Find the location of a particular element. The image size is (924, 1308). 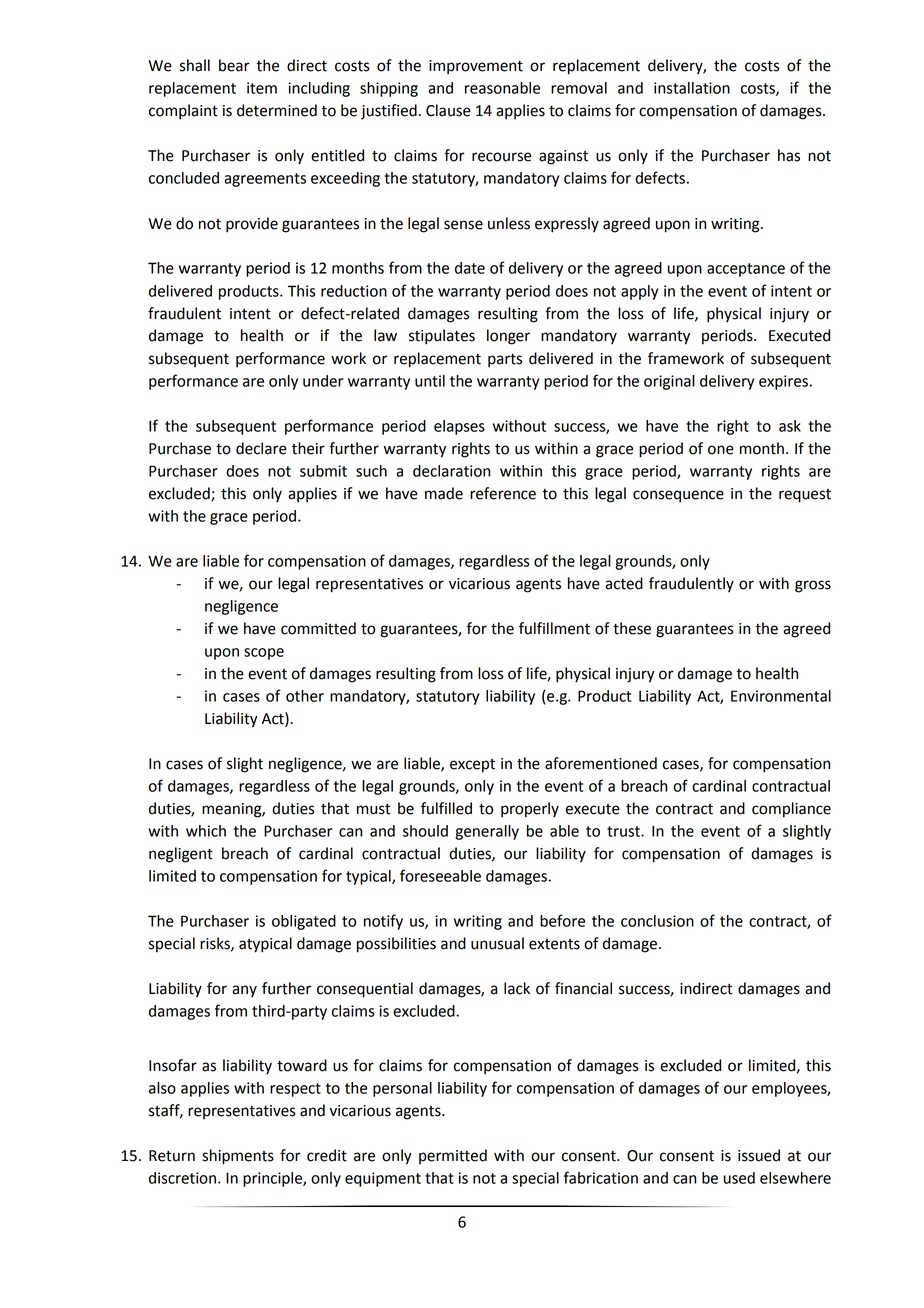

fulfillment is located at coordinates (554, 628).
